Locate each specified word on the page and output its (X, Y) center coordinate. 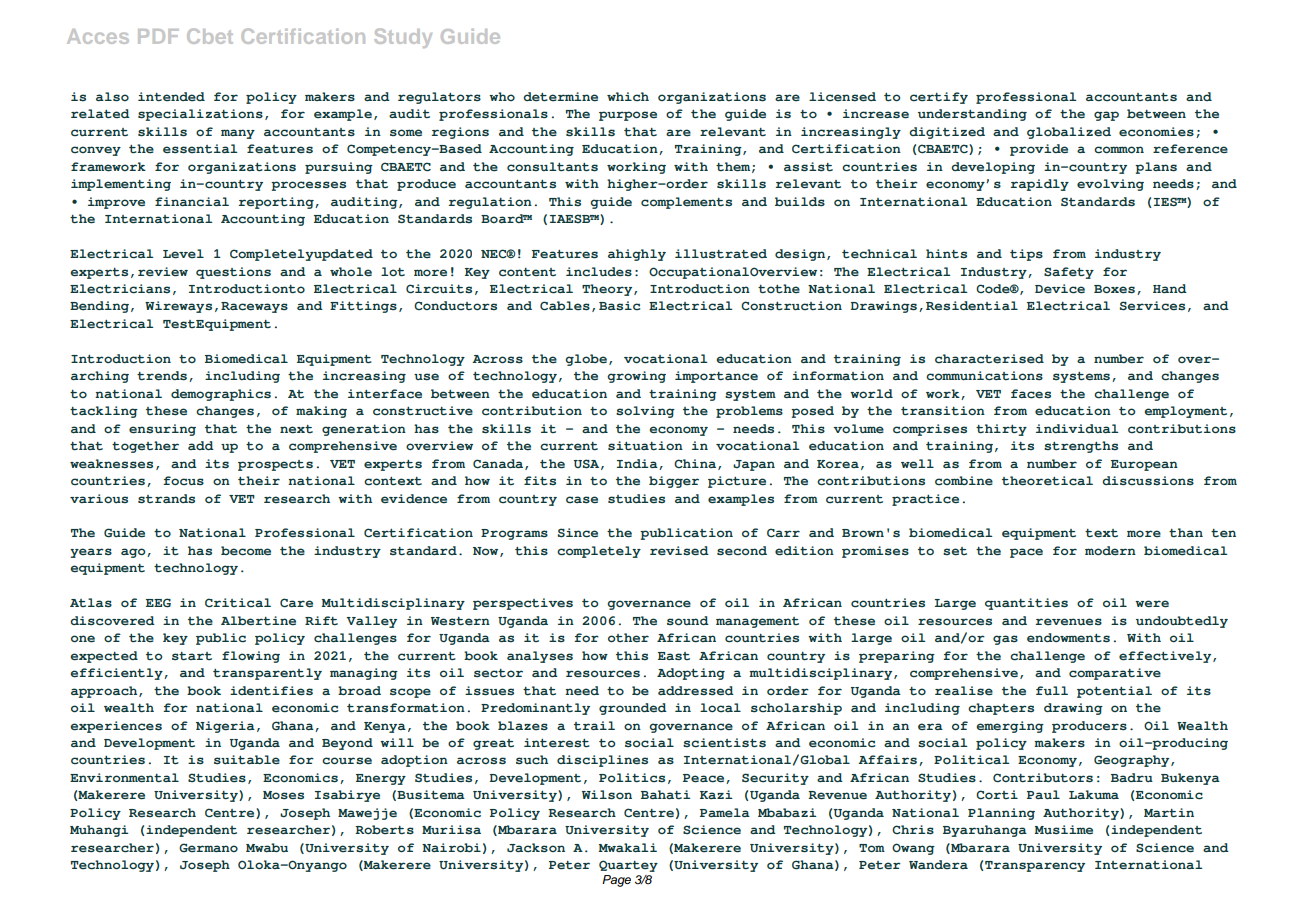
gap (1106, 116)
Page (616, 881)
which (628, 96)
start (192, 656)
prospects (275, 465)
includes (599, 272)
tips (1026, 255)
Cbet (210, 36)
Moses (283, 795)
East (674, 656)
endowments (1068, 638)
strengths (1081, 447)
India (638, 464)
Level (183, 254)
